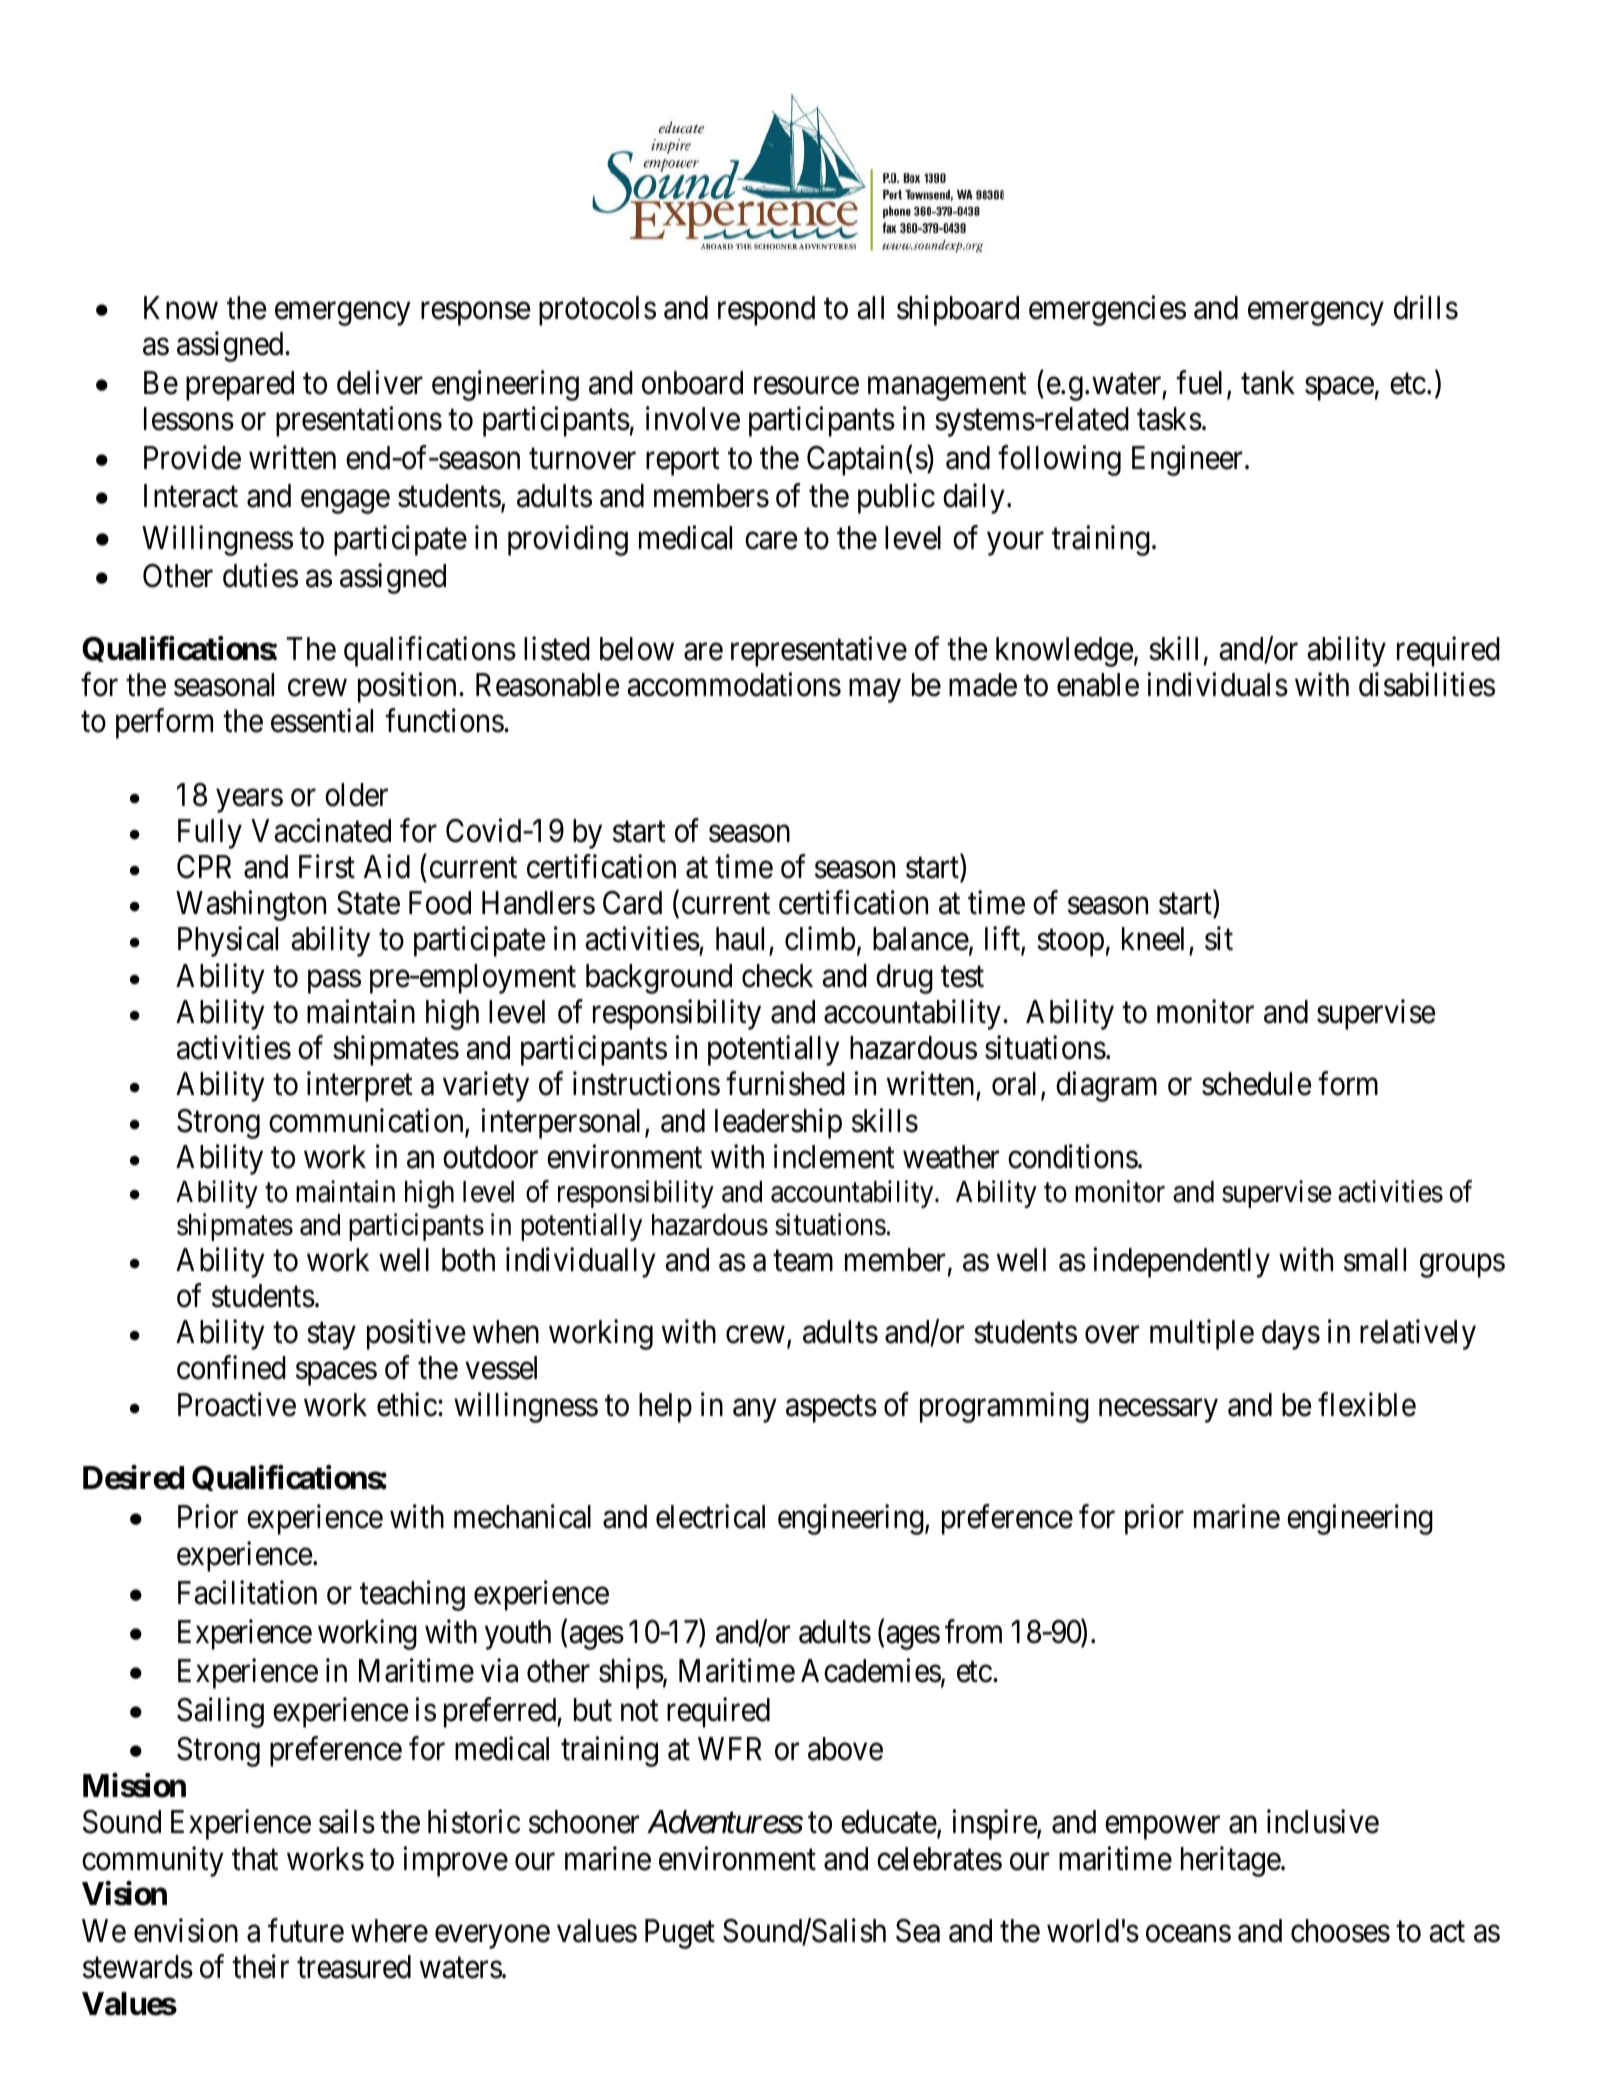 This document has height=2080, width=1607. I want to click on schedule, so click(1257, 1084).
